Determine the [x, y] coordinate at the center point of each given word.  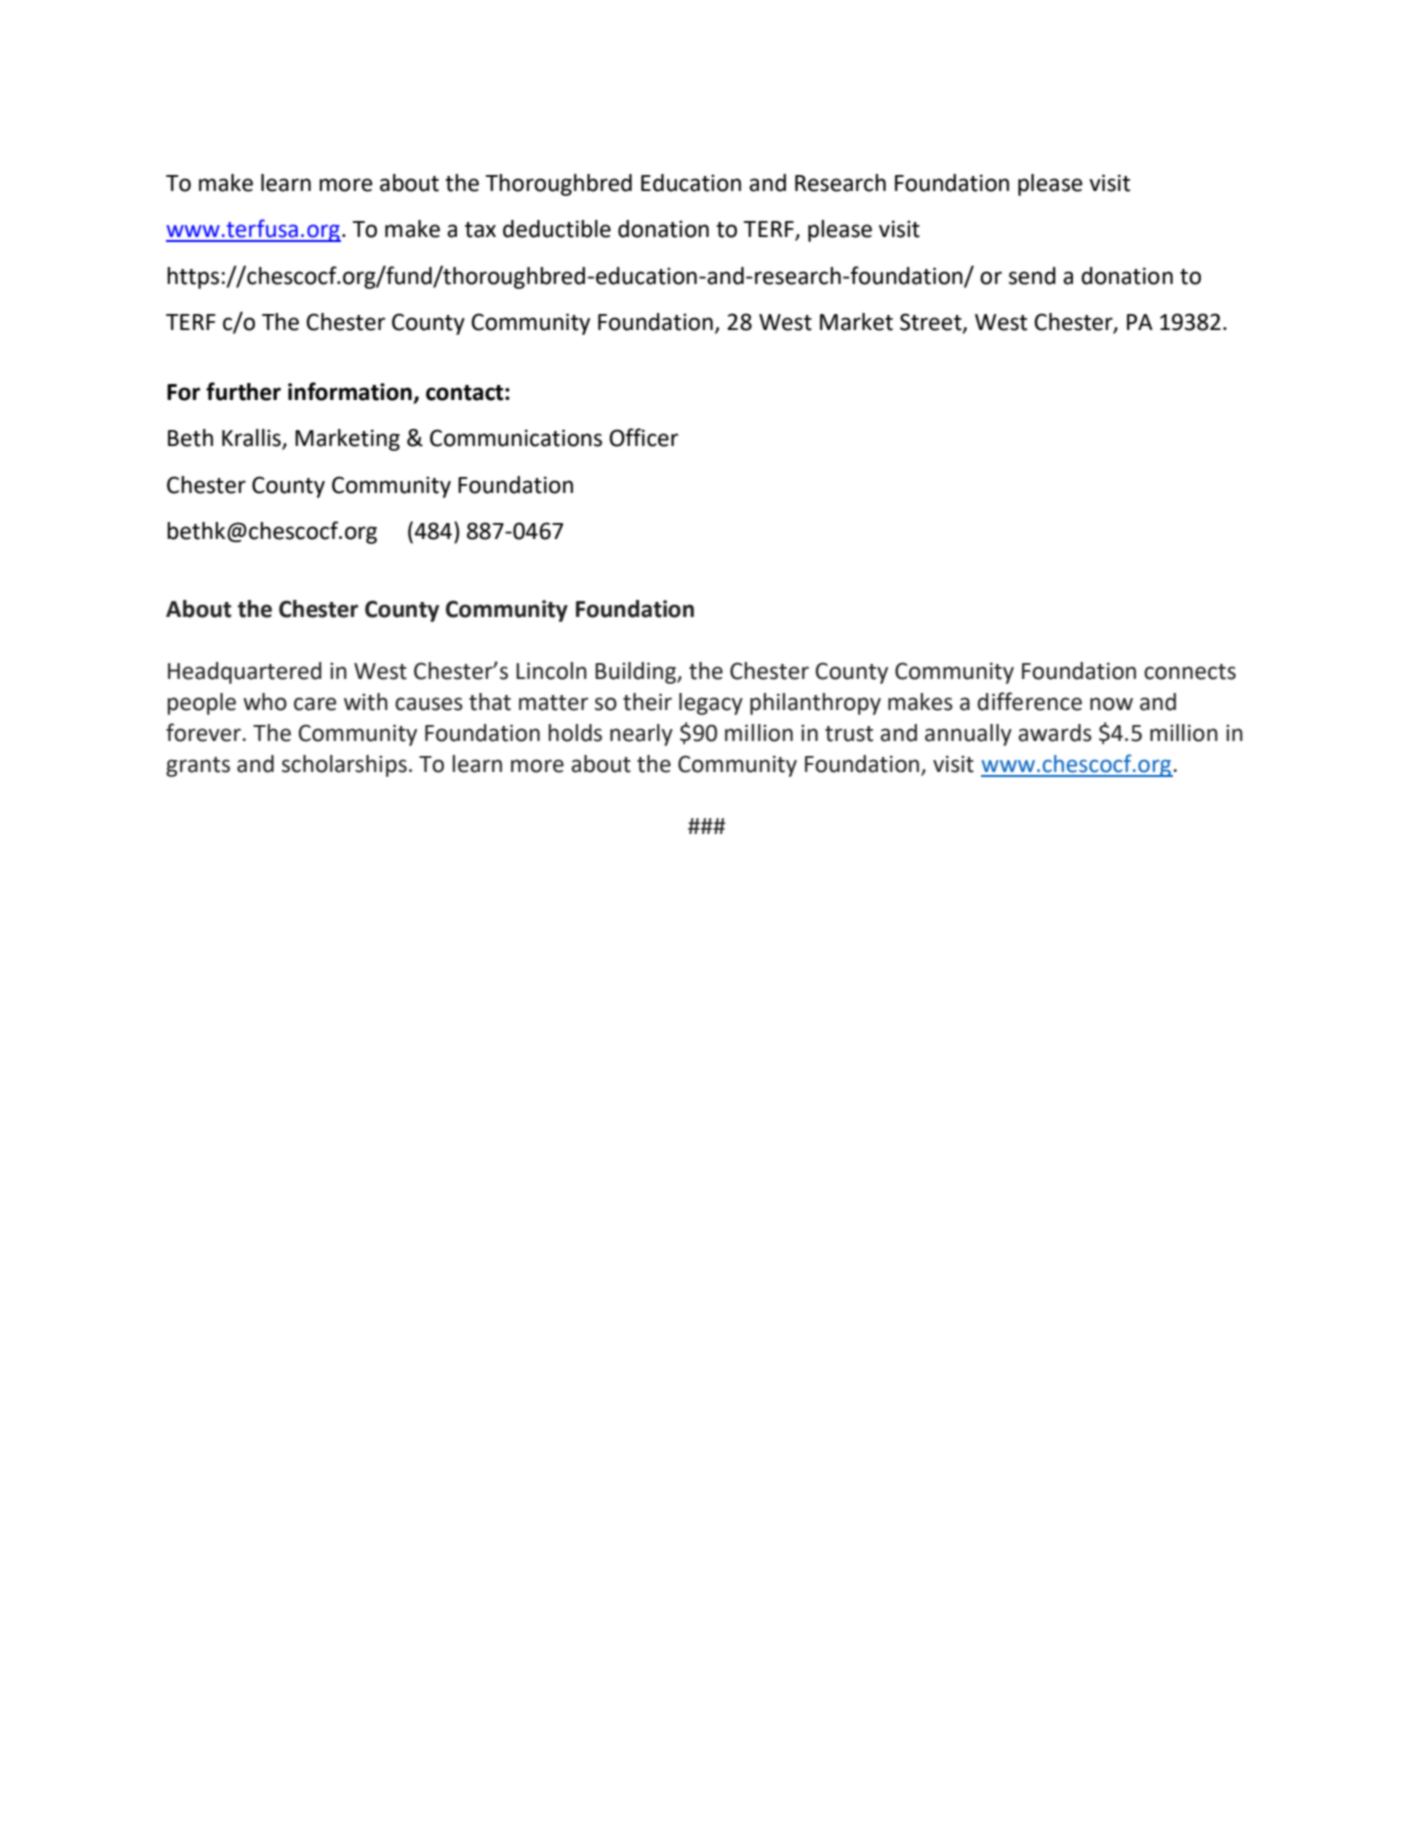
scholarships [344, 766]
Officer [643, 437]
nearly [641, 735]
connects [1190, 672]
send [1032, 276]
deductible [557, 229]
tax [480, 230]
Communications [516, 438]
